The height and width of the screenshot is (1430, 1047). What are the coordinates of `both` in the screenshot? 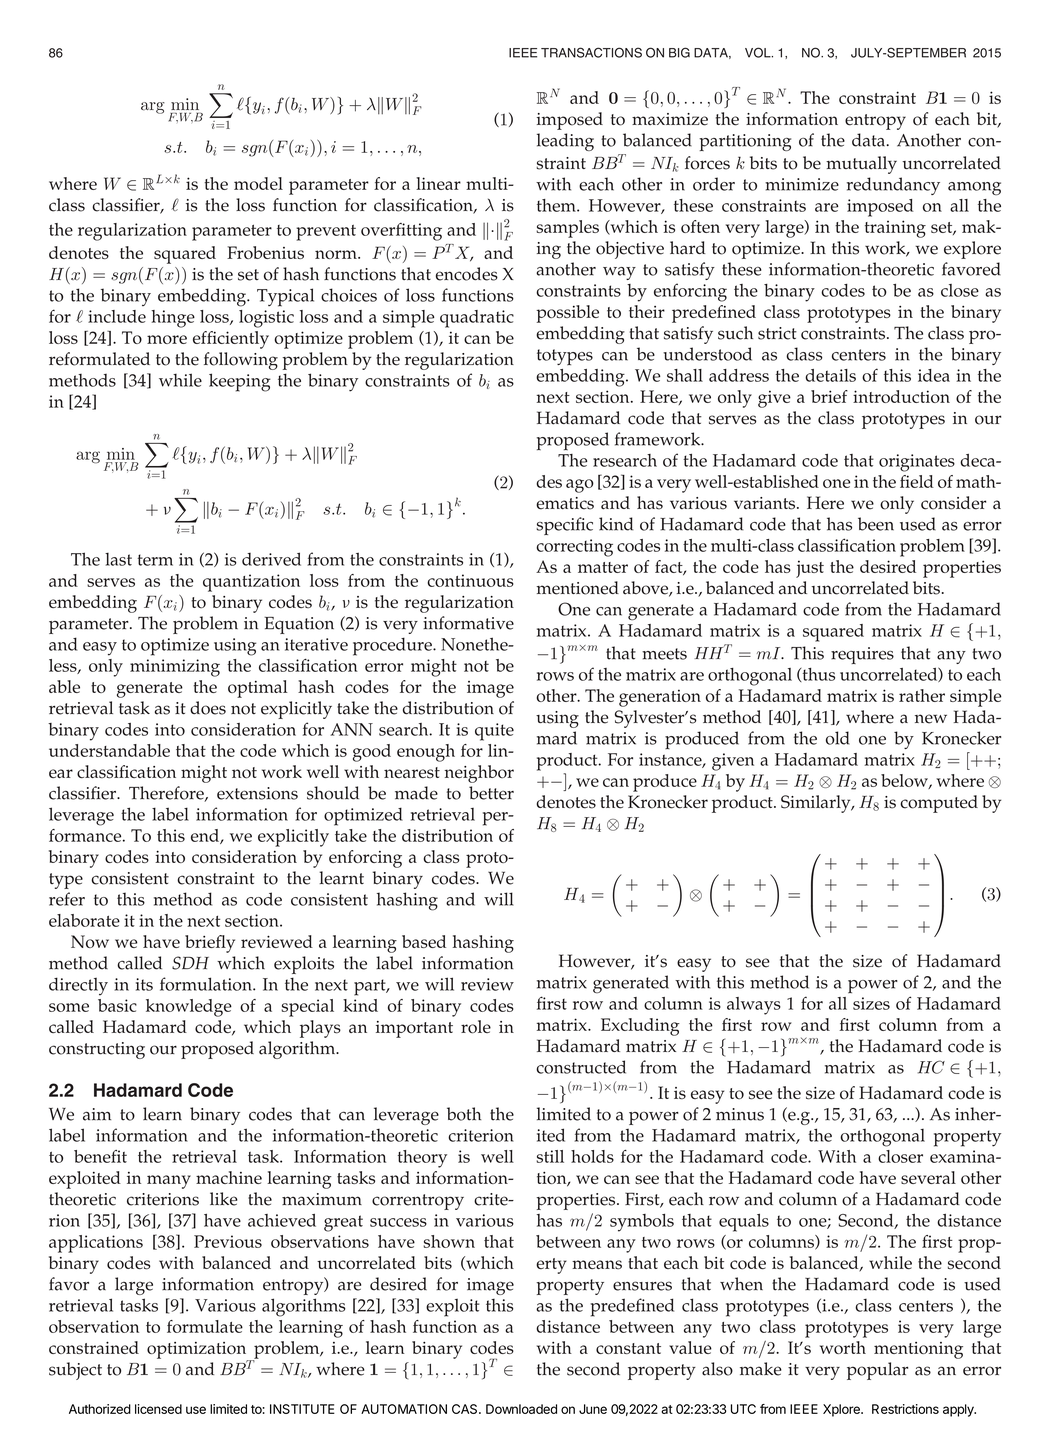 It's located at (464, 1114).
